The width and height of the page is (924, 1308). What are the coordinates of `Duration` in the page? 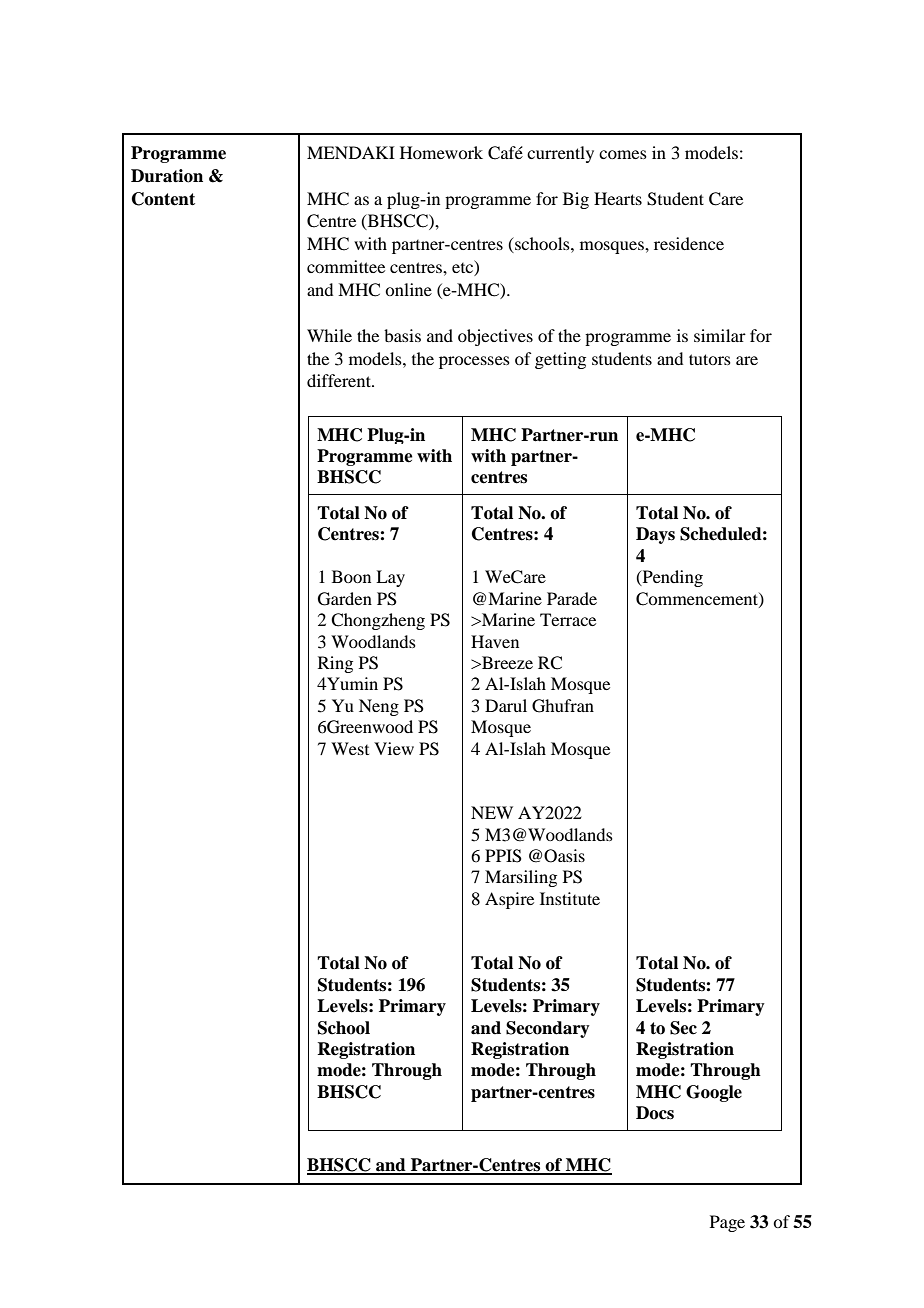 It's located at (167, 176).
